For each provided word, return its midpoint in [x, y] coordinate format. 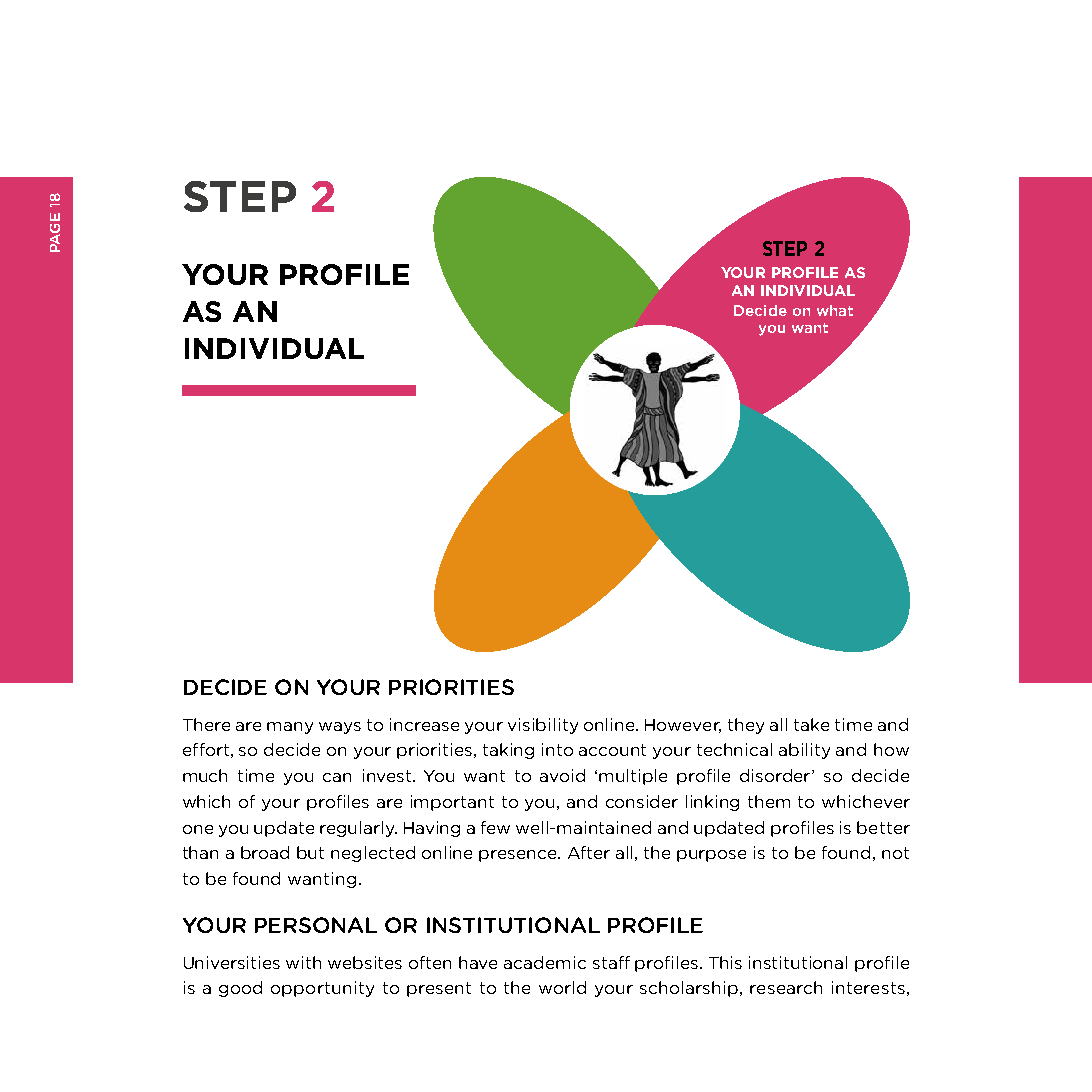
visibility [543, 726]
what [835, 310]
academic [545, 962]
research [786, 987]
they [746, 726]
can [337, 777]
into [557, 749]
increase [424, 724]
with [303, 962]
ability [804, 751]
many [290, 728]
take [811, 724]
